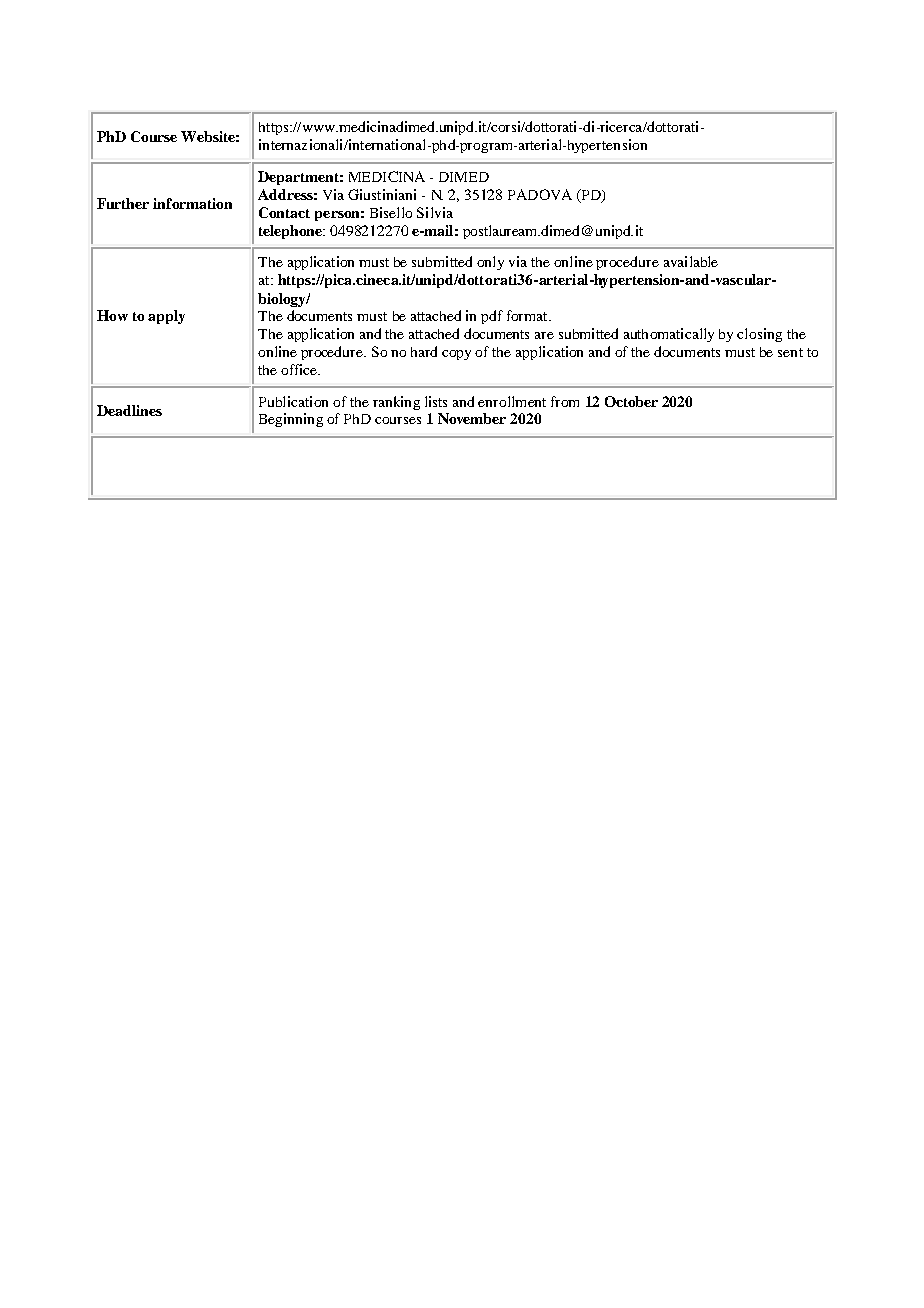 The image size is (924, 1308). What do you see at coordinates (166, 317) in the document?
I see `apply` at bounding box center [166, 317].
